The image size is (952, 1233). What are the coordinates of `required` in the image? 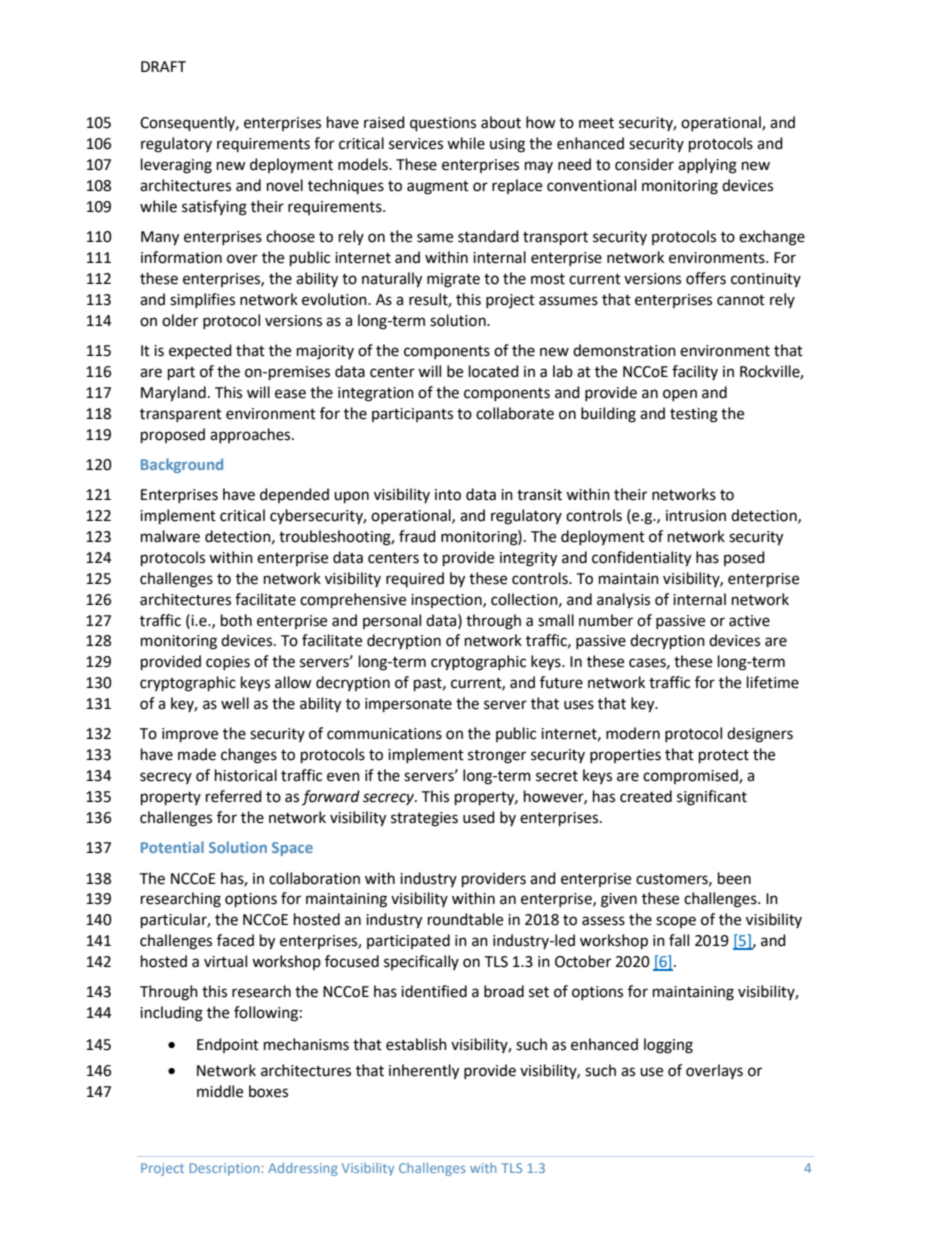 It's located at (415, 579).
